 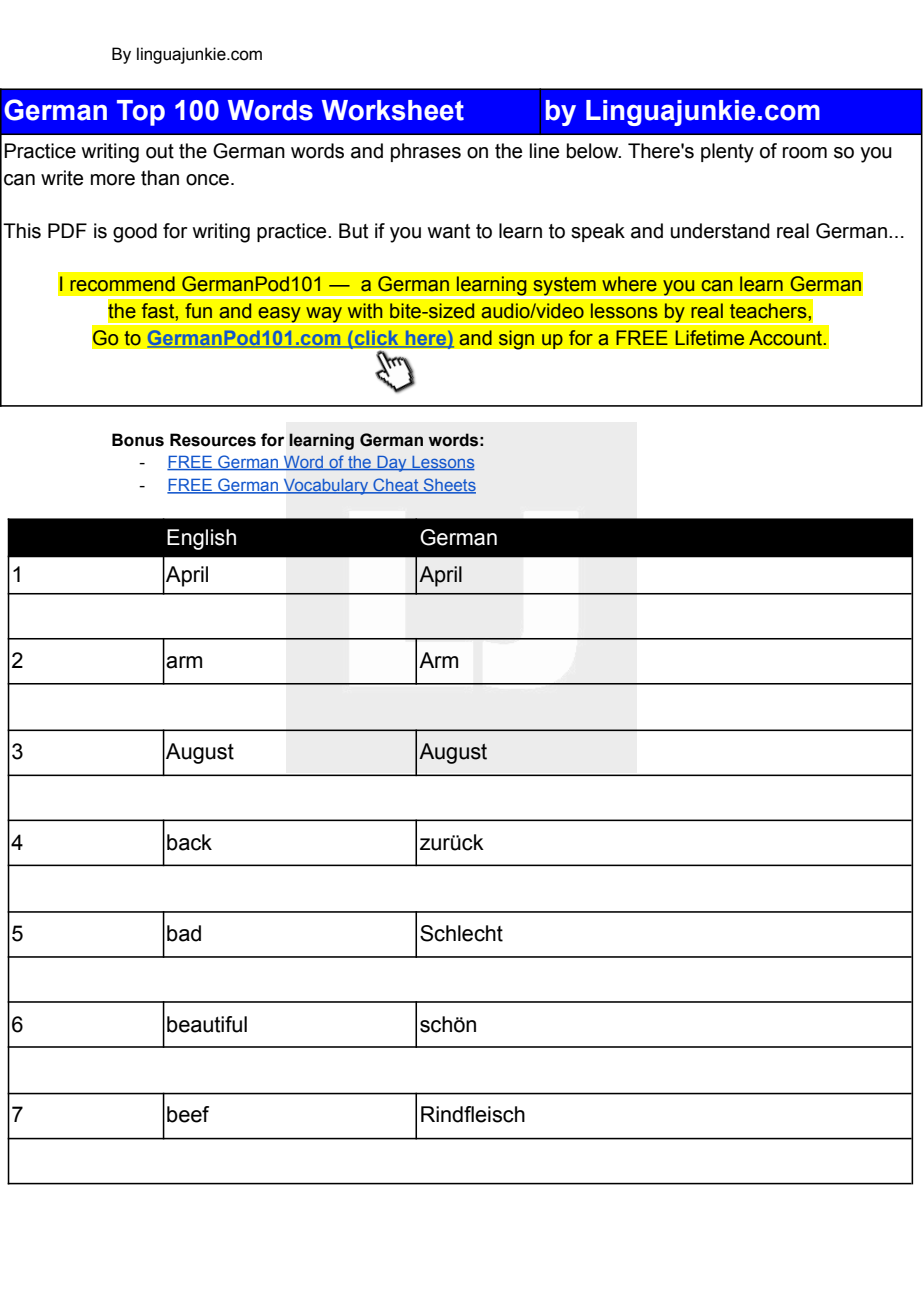 I want to click on Day, so click(x=392, y=464).
